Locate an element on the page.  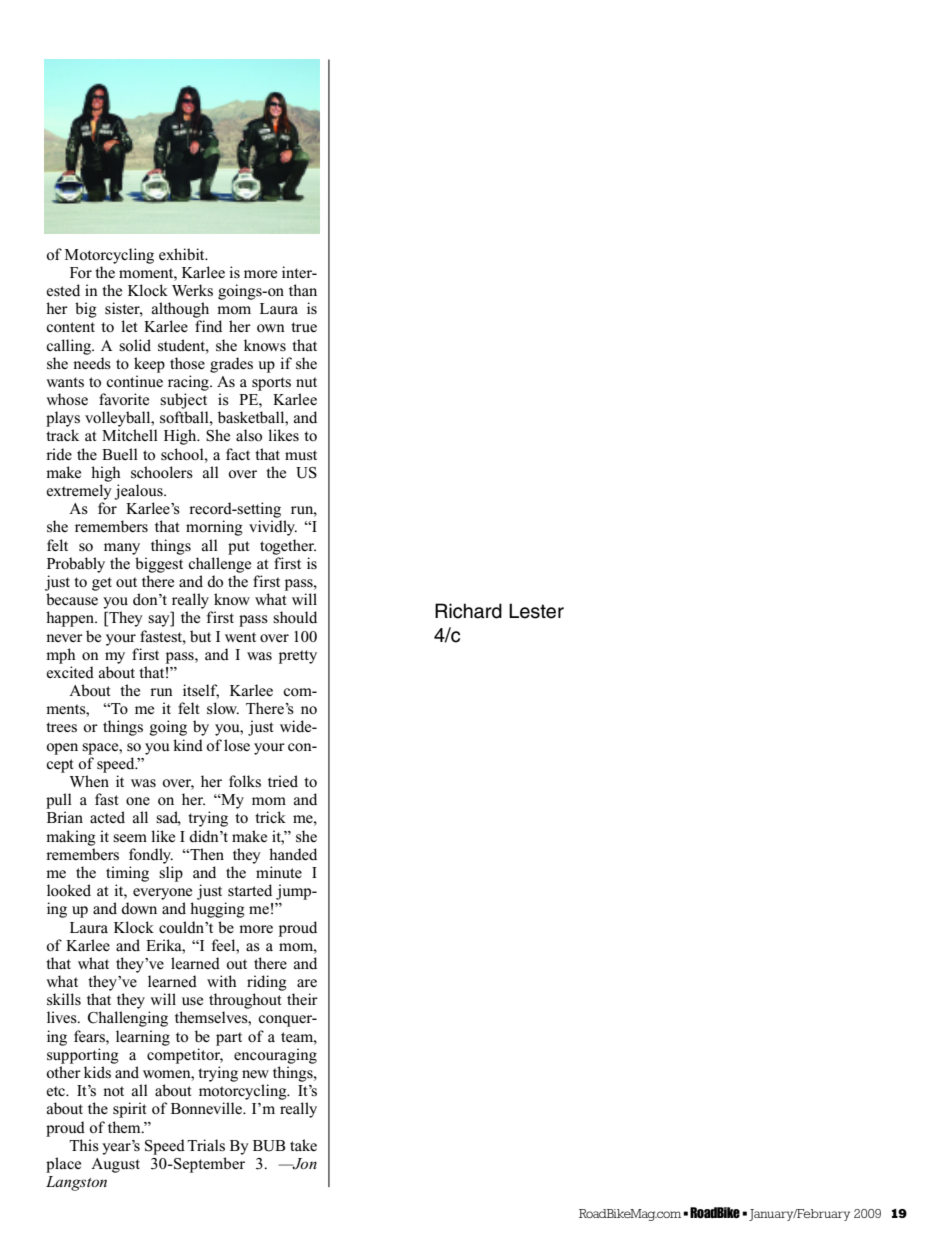
August is located at coordinates (115, 1165).
